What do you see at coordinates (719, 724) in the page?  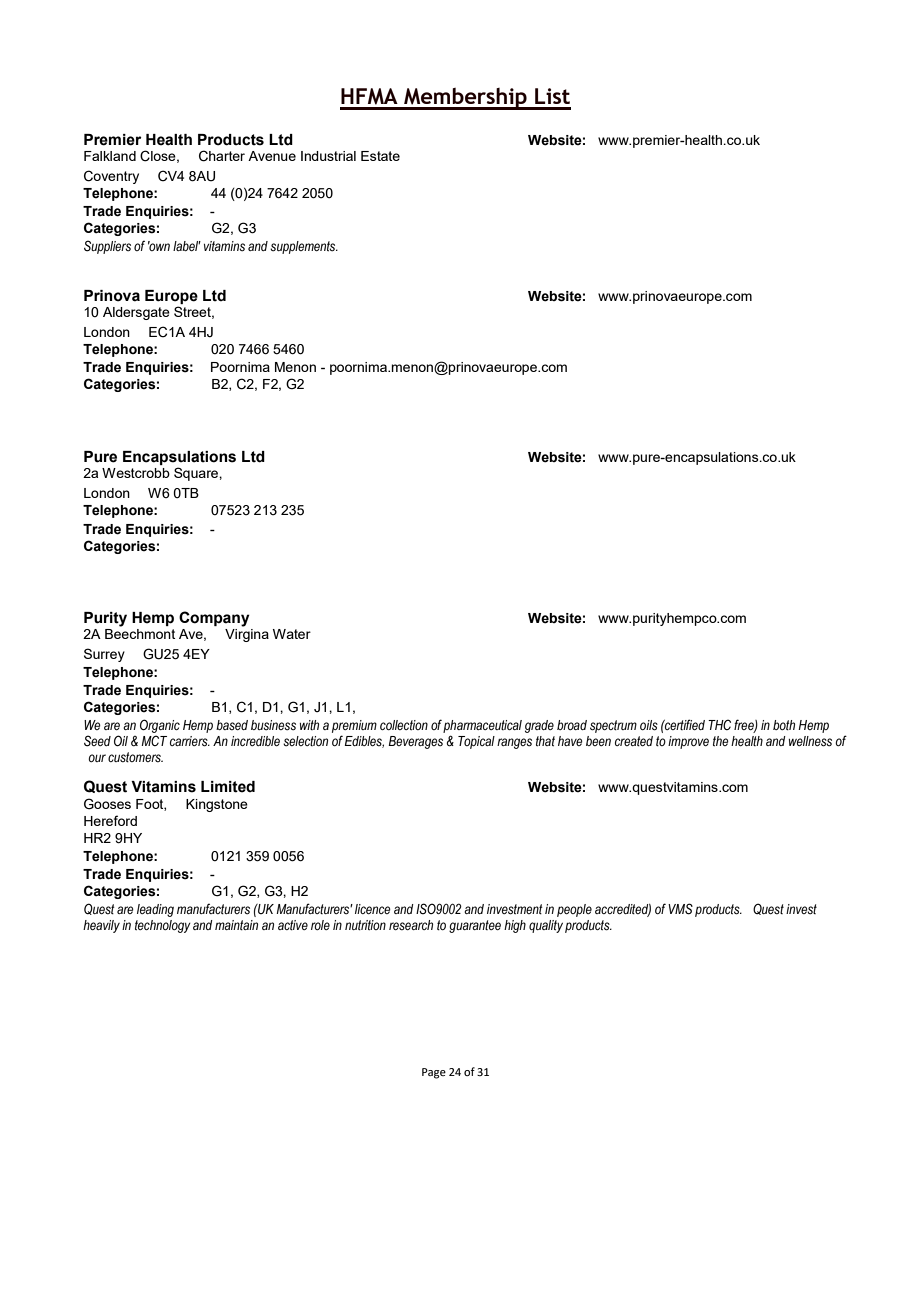 I see `THC` at bounding box center [719, 724].
